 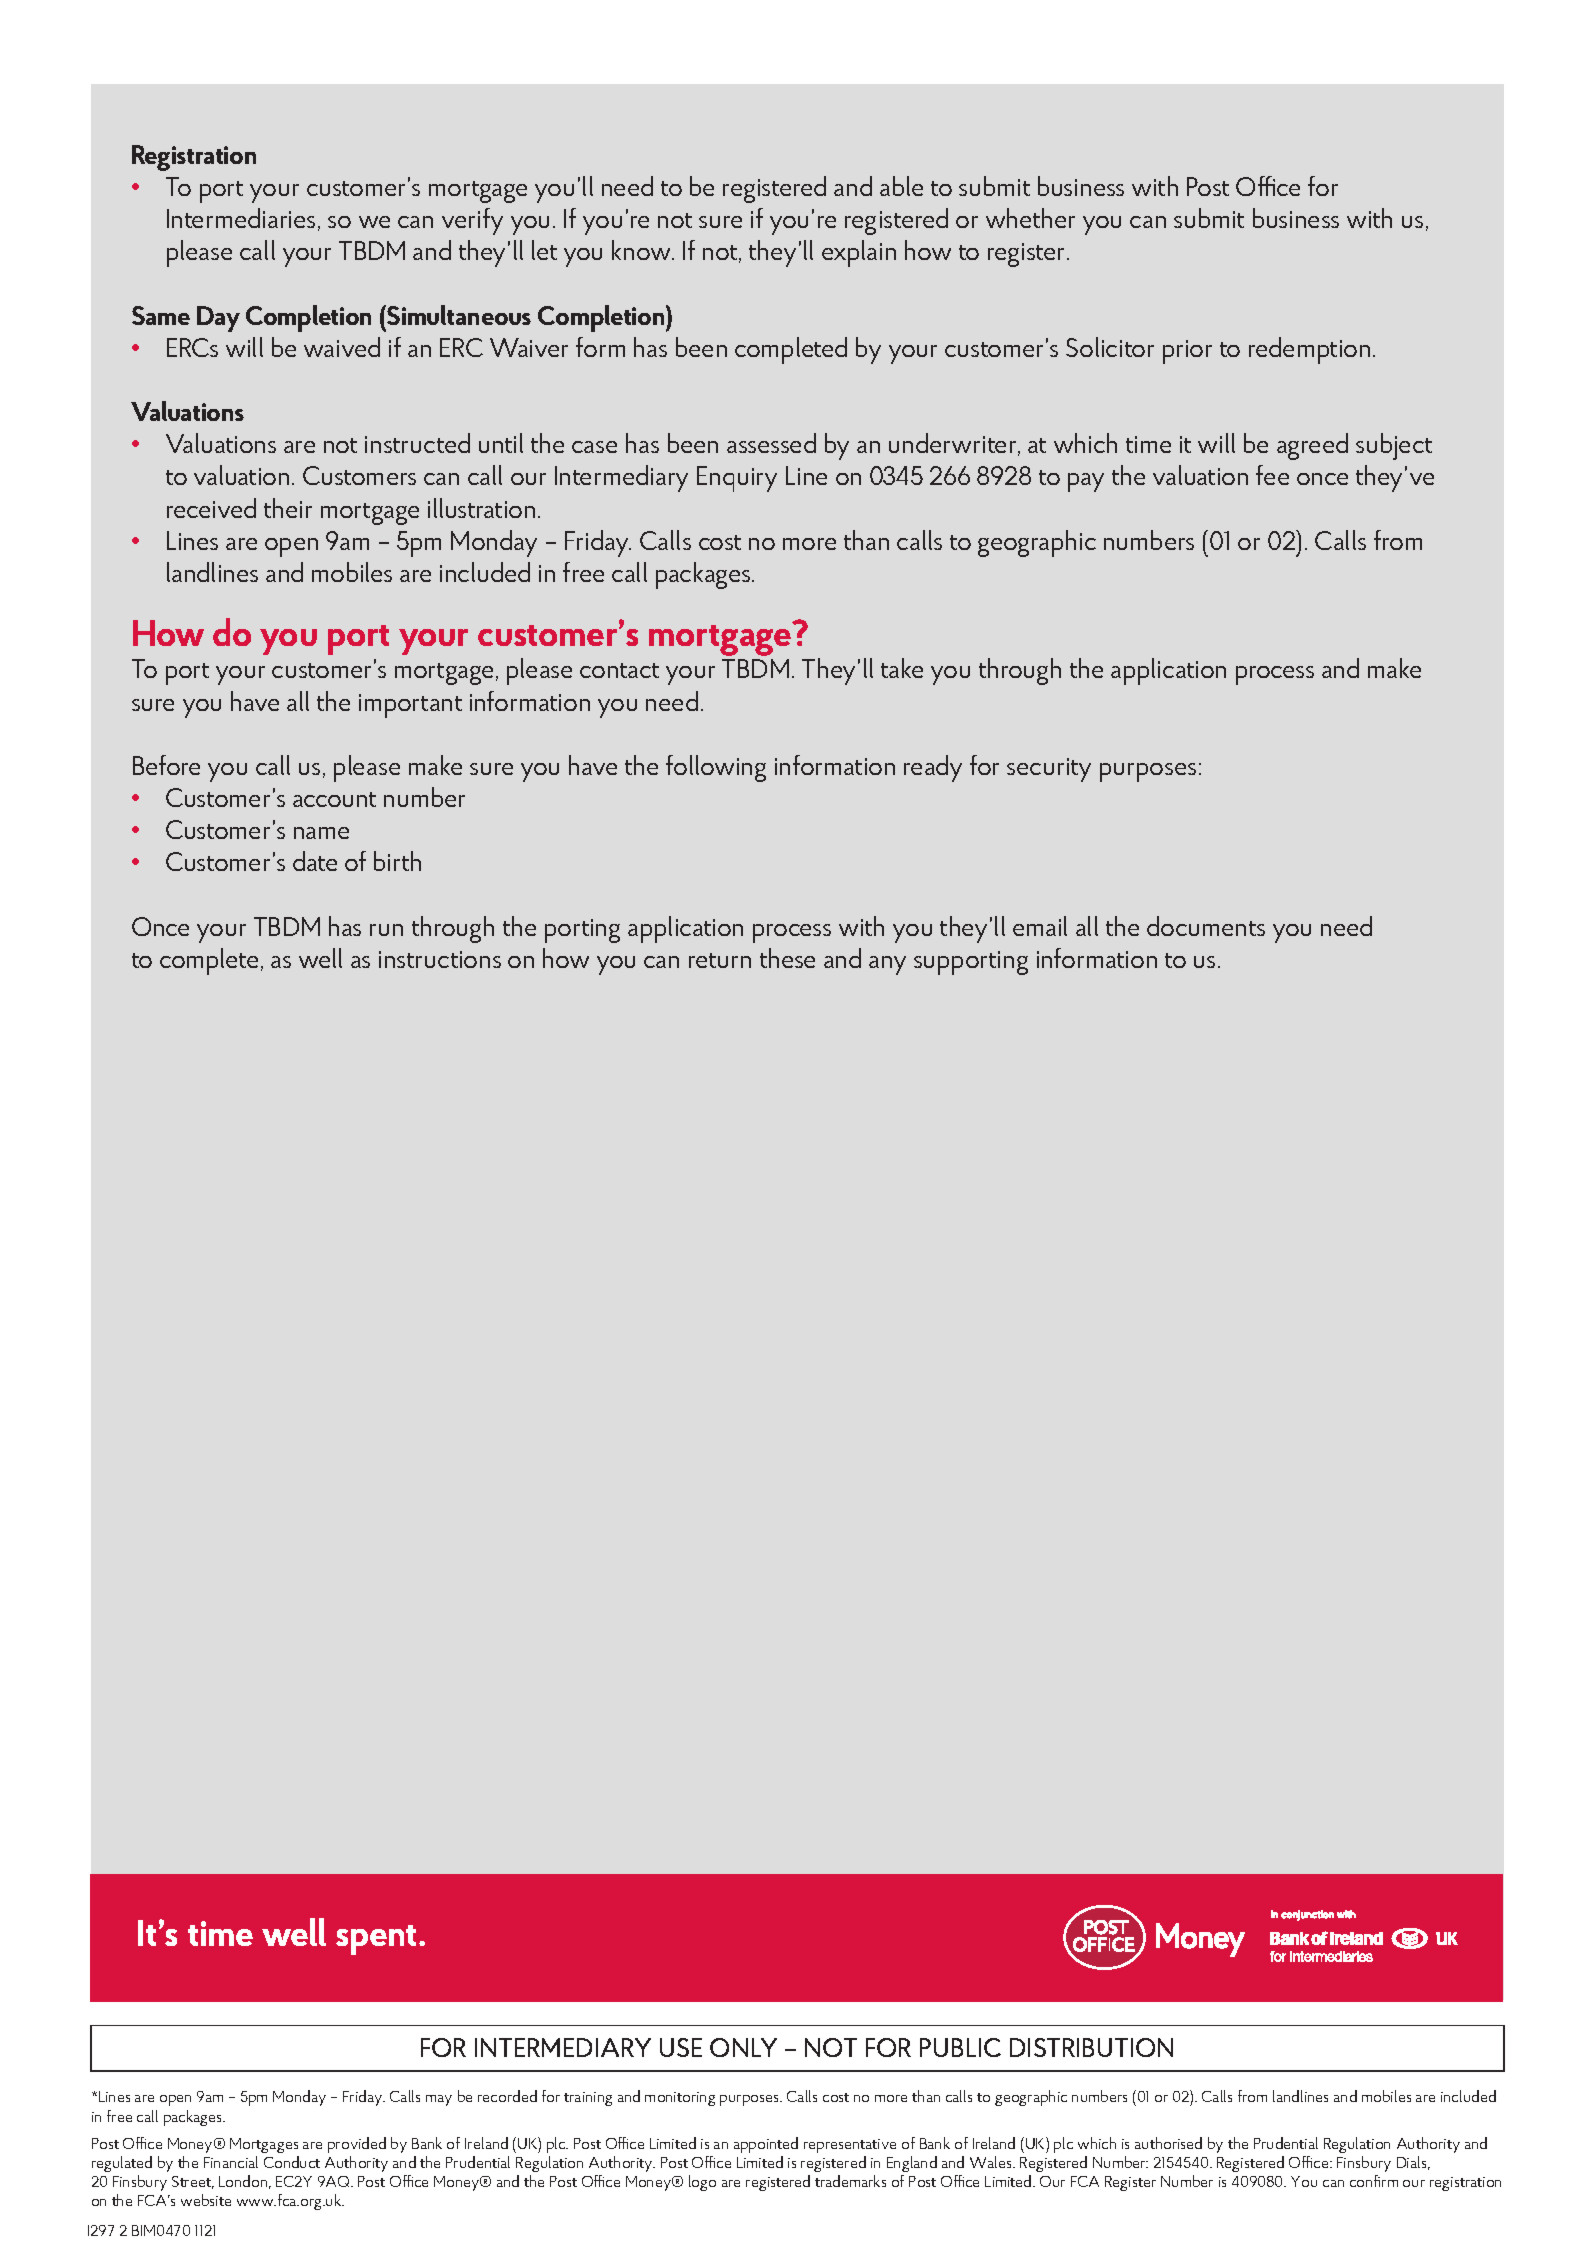 I want to click on instructions, so click(x=440, y=959).
